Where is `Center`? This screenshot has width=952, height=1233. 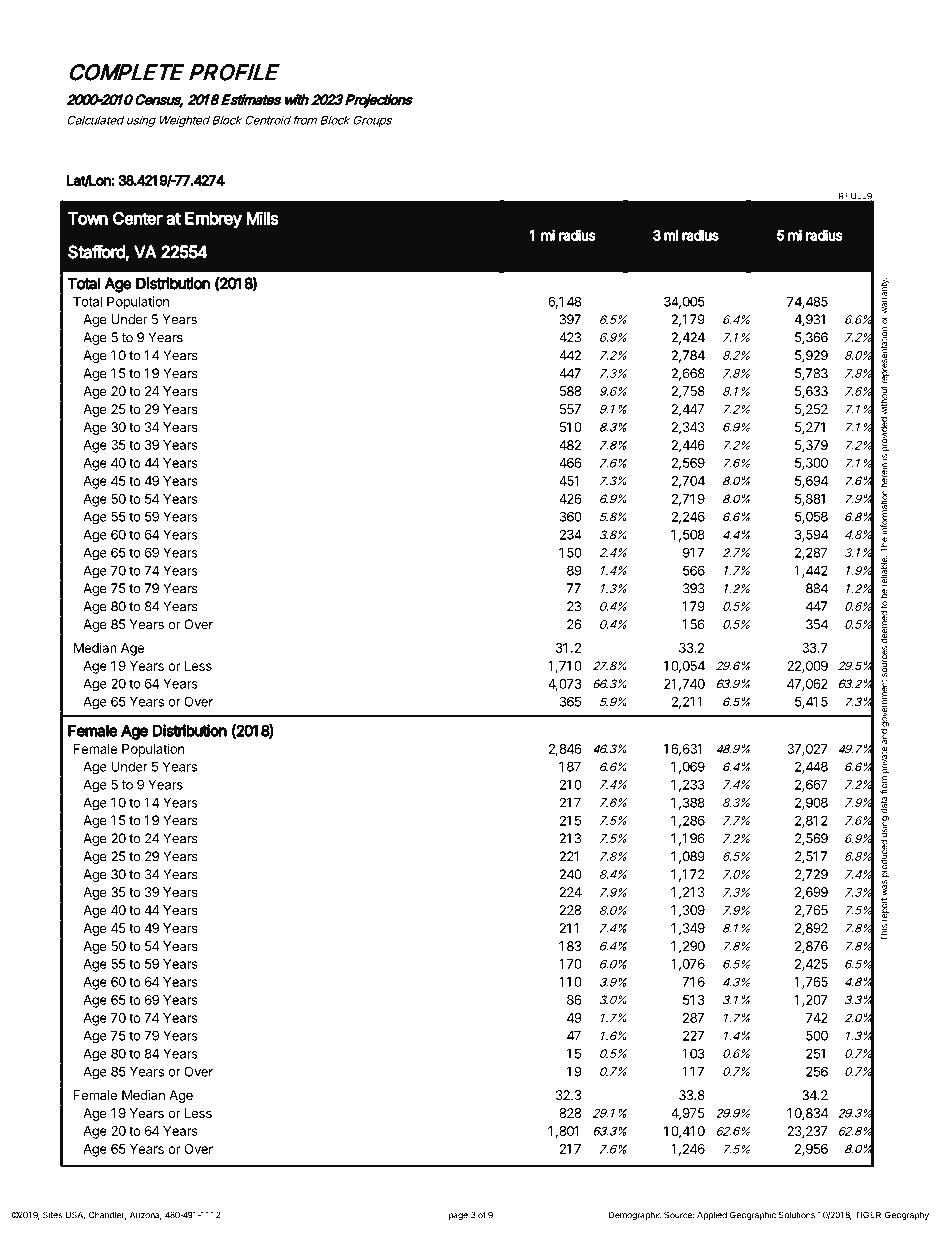 Center is located at coordinates (138, 218).
